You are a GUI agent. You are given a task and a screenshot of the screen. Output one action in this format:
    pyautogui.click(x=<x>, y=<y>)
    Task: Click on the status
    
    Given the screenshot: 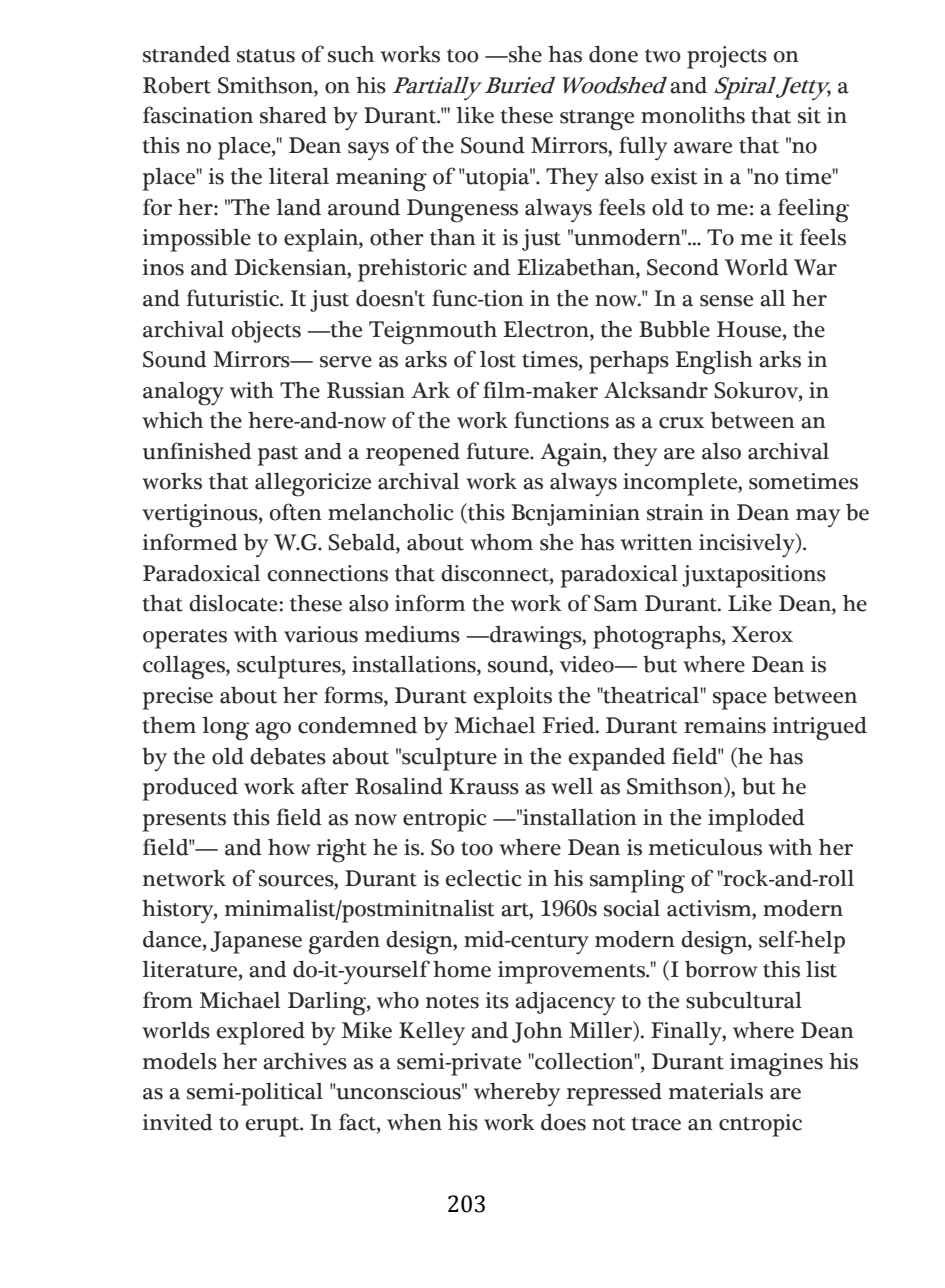 What is the action you would take?
    pyautogui.click(x=266, y=56)
